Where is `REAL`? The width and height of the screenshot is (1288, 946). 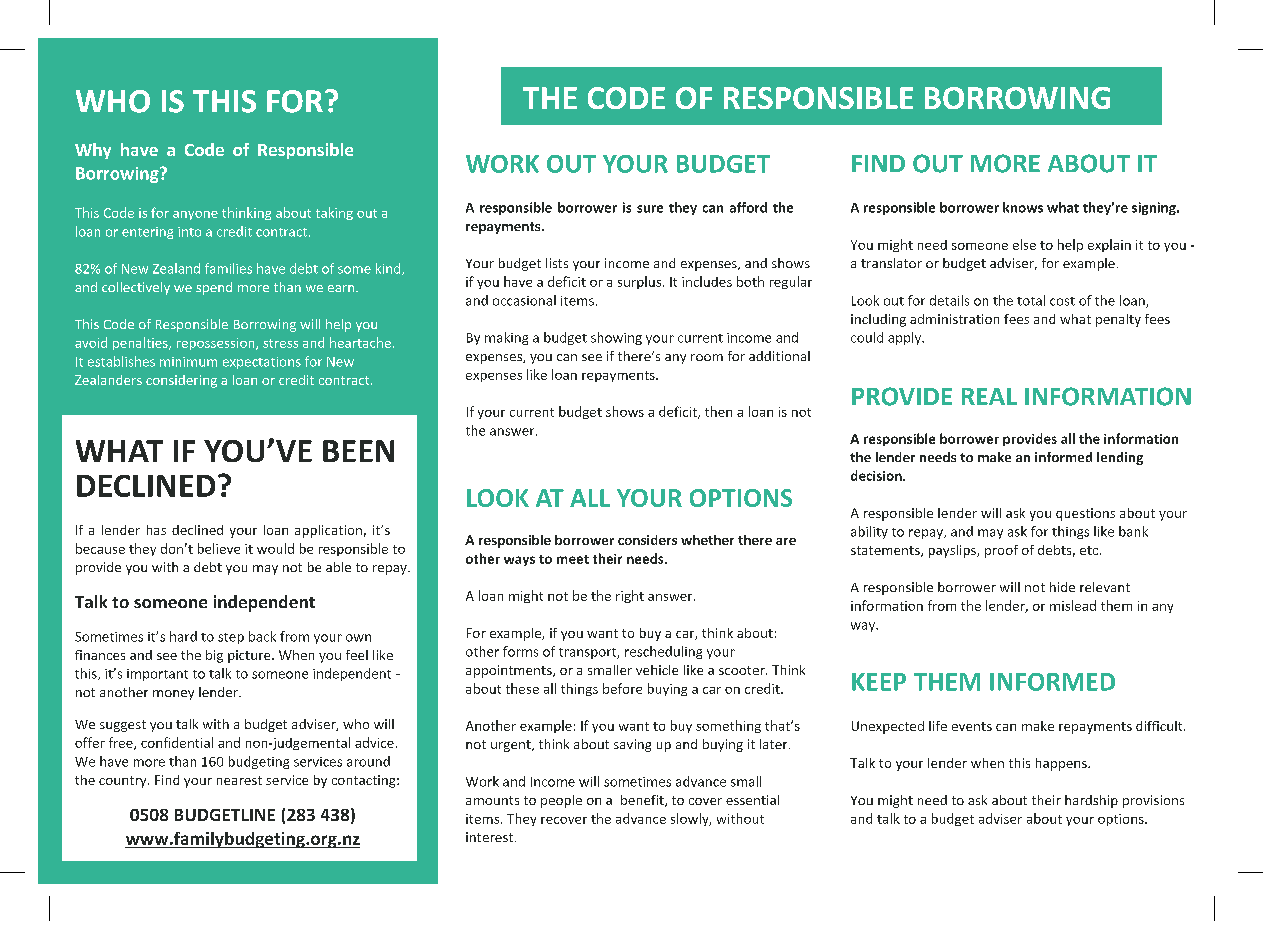 REAL is located at coordinates (989, 396).
